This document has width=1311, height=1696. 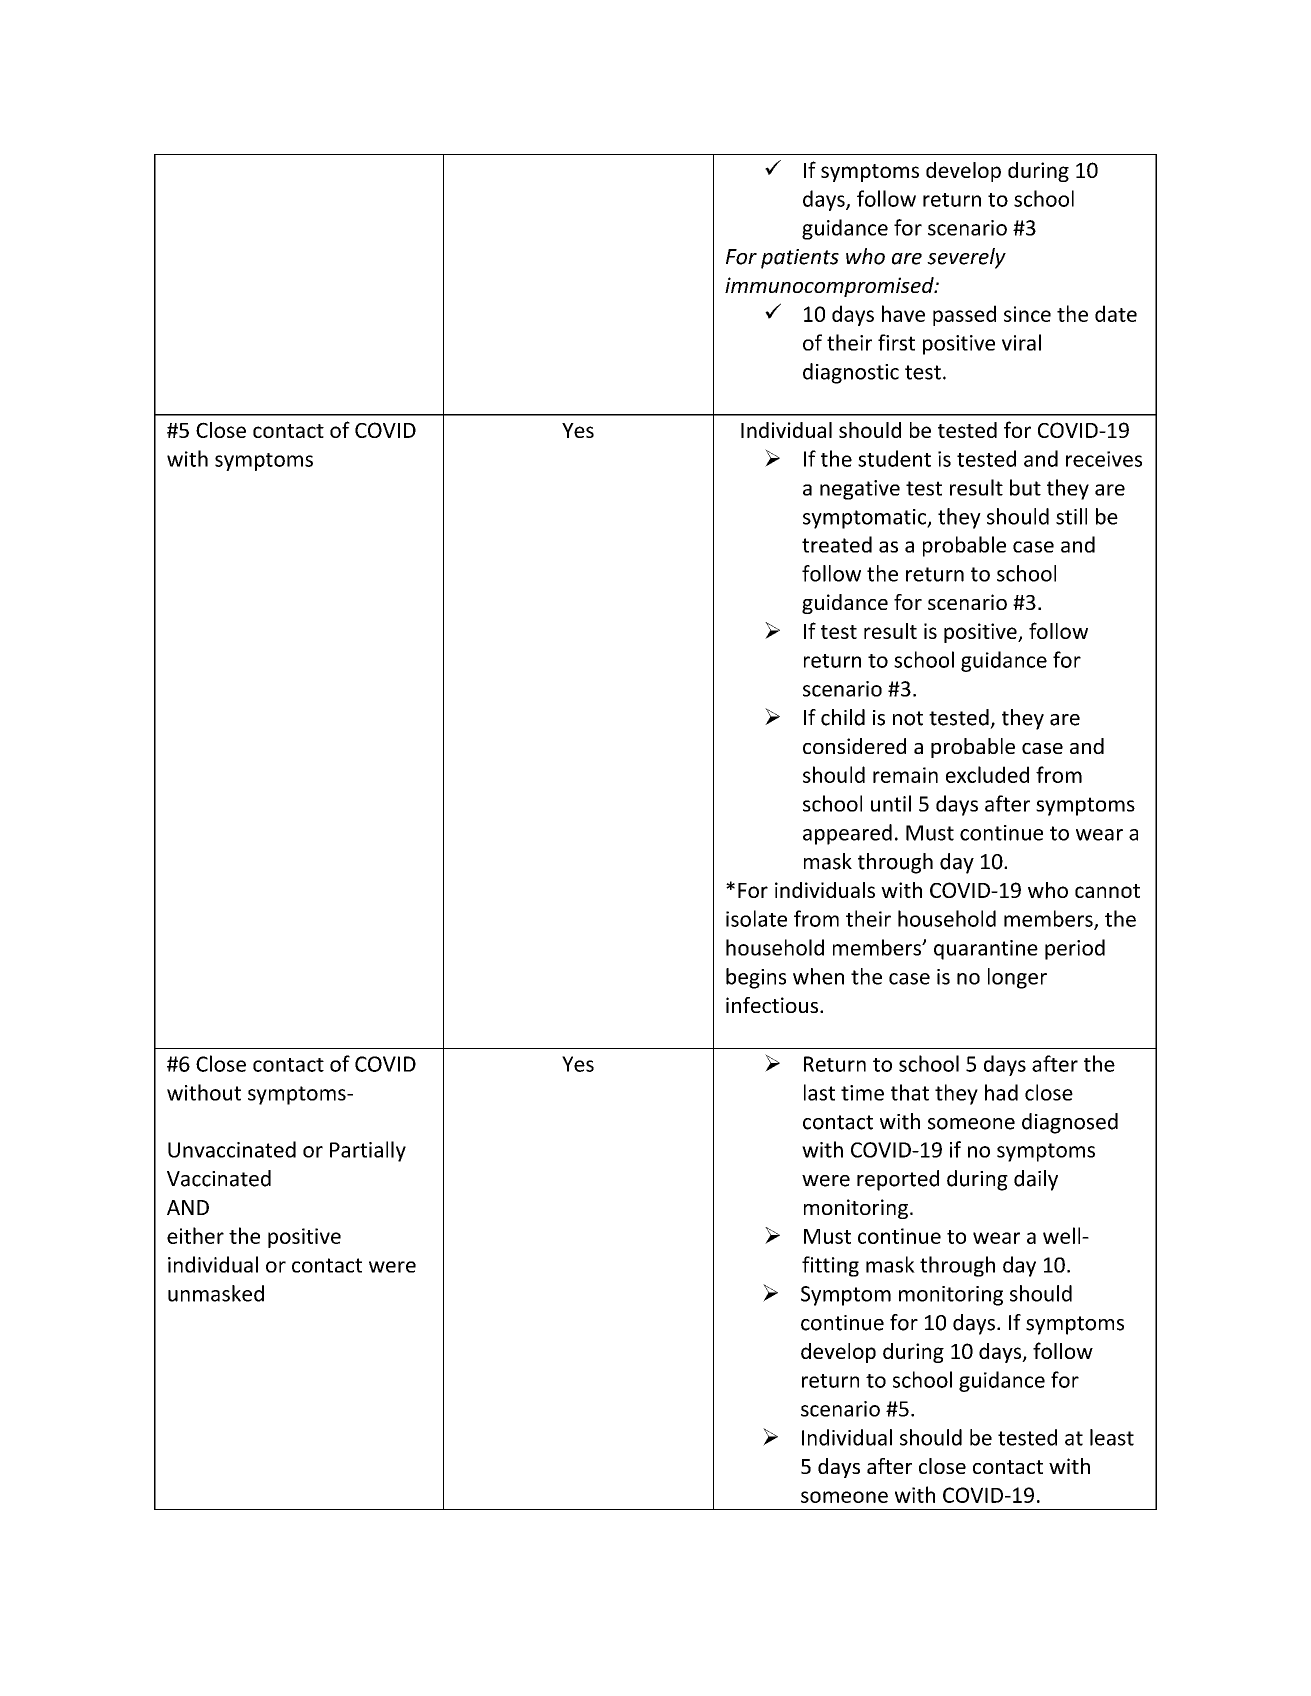 What do you see at coordinates (800, 259) in the document?
I see `patients` at bounding box center [800, 259].
